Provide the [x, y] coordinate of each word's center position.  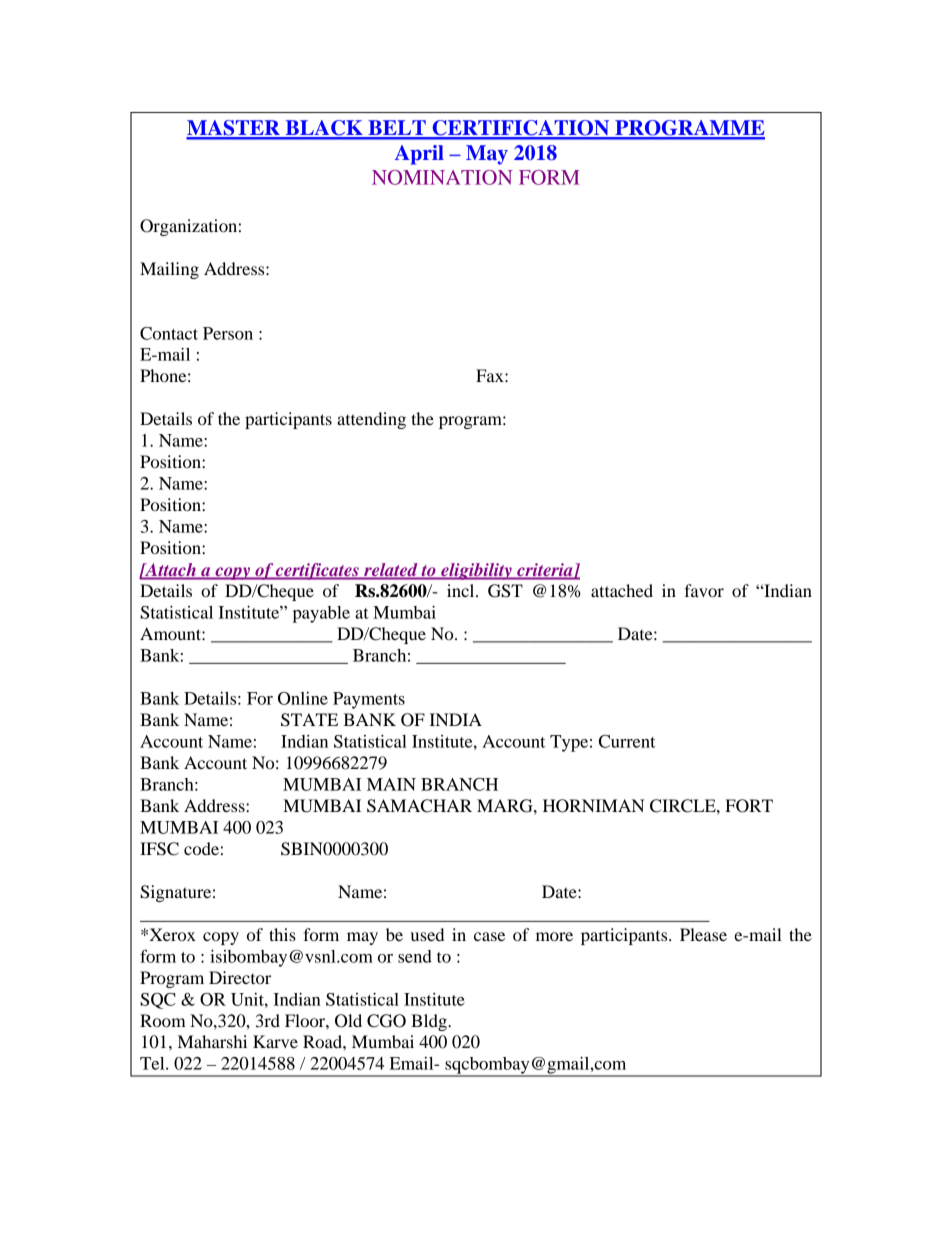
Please [703, 934]
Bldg [430, 1022]
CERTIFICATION [521, 129]
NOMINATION [442, 177]
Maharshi [212, 1041]
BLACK [324, 129]
